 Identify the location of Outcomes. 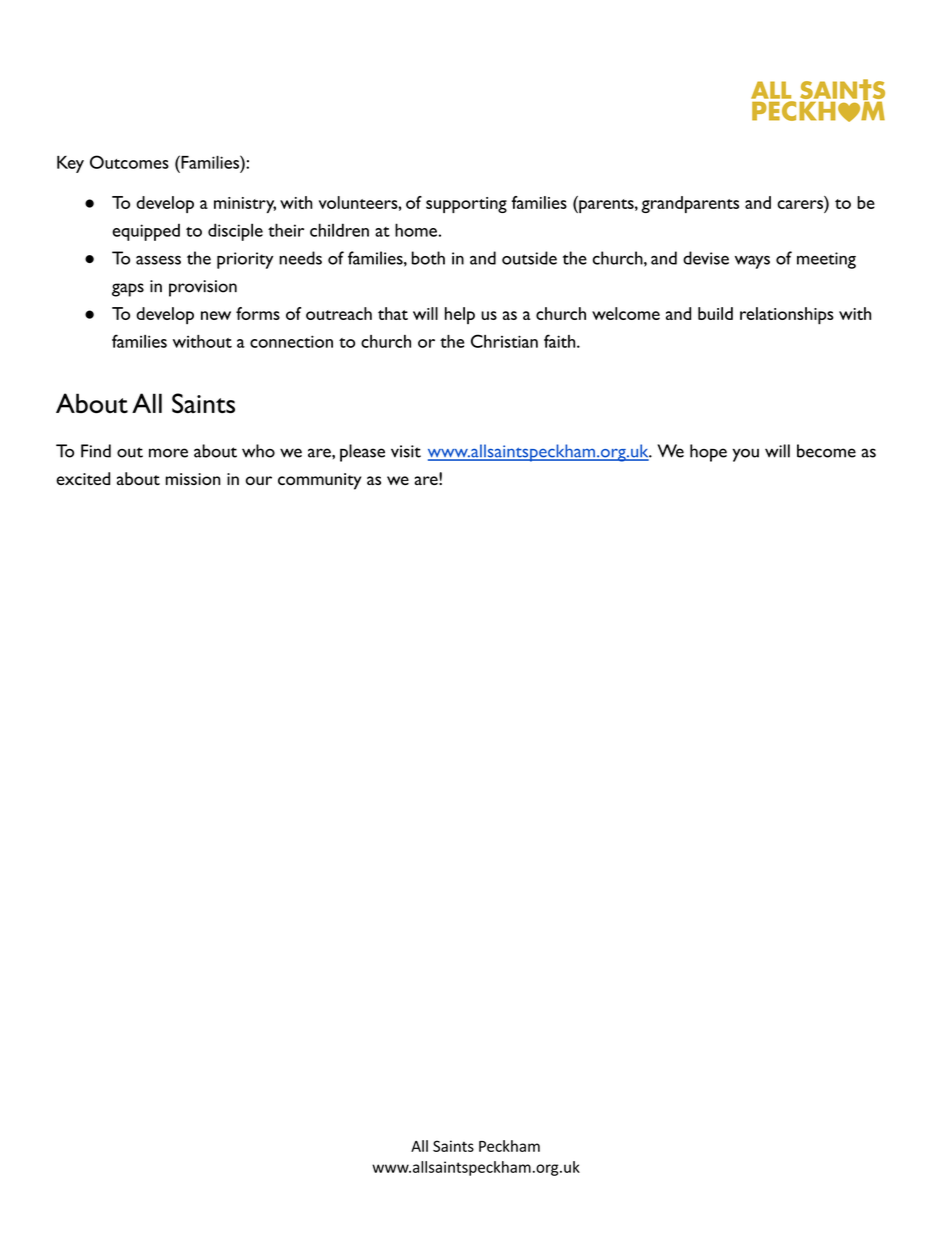
(129, 162).
